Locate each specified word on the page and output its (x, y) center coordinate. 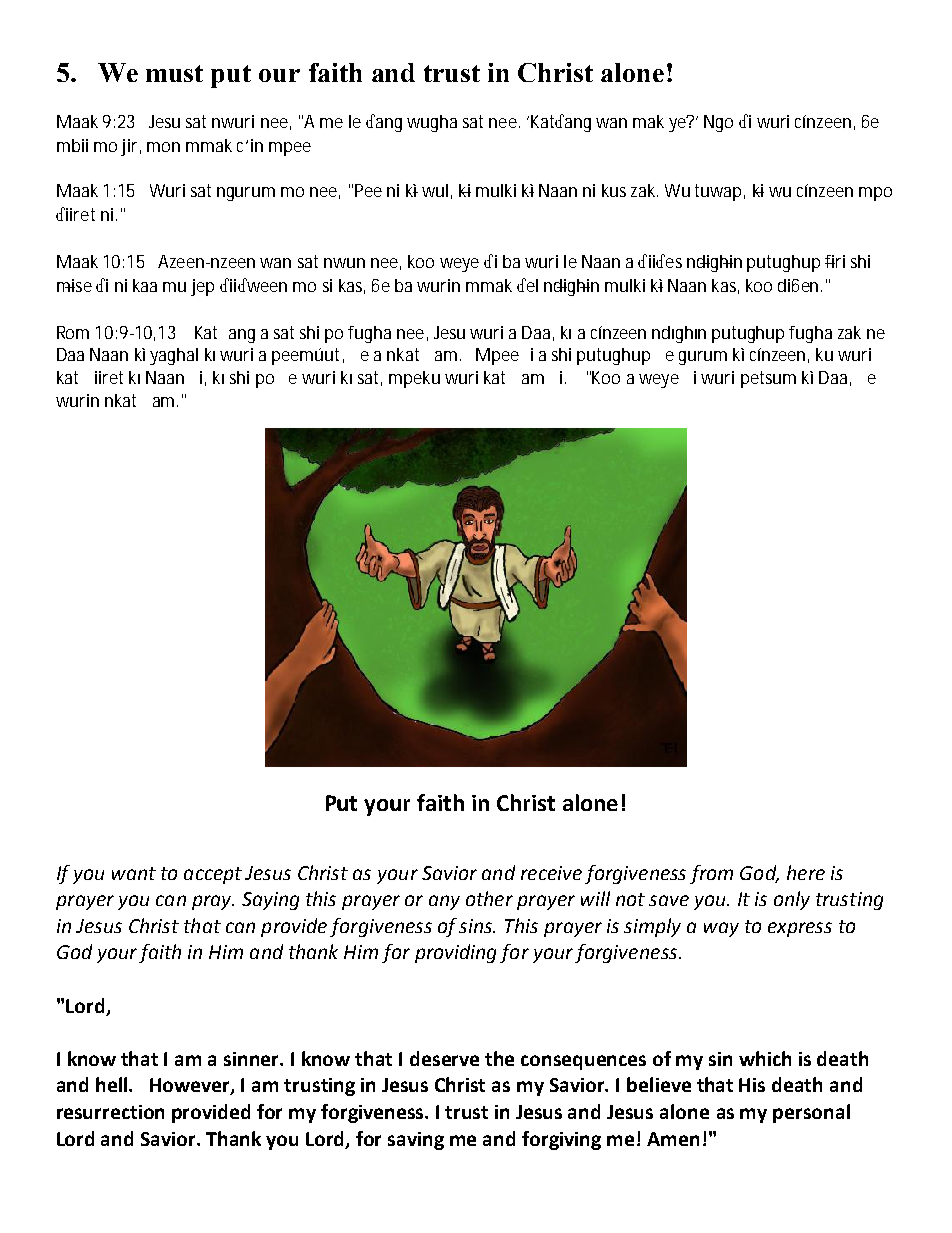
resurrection (110, 1112)
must (174, 73)
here (806, 872)
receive (551, 873)
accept (213, 875)
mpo (875, 194)
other (489, 898)
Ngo (718, 123)
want (134, 873)
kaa (145, 285)
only (792, 900)
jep (202, 287)
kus (614, 190)
